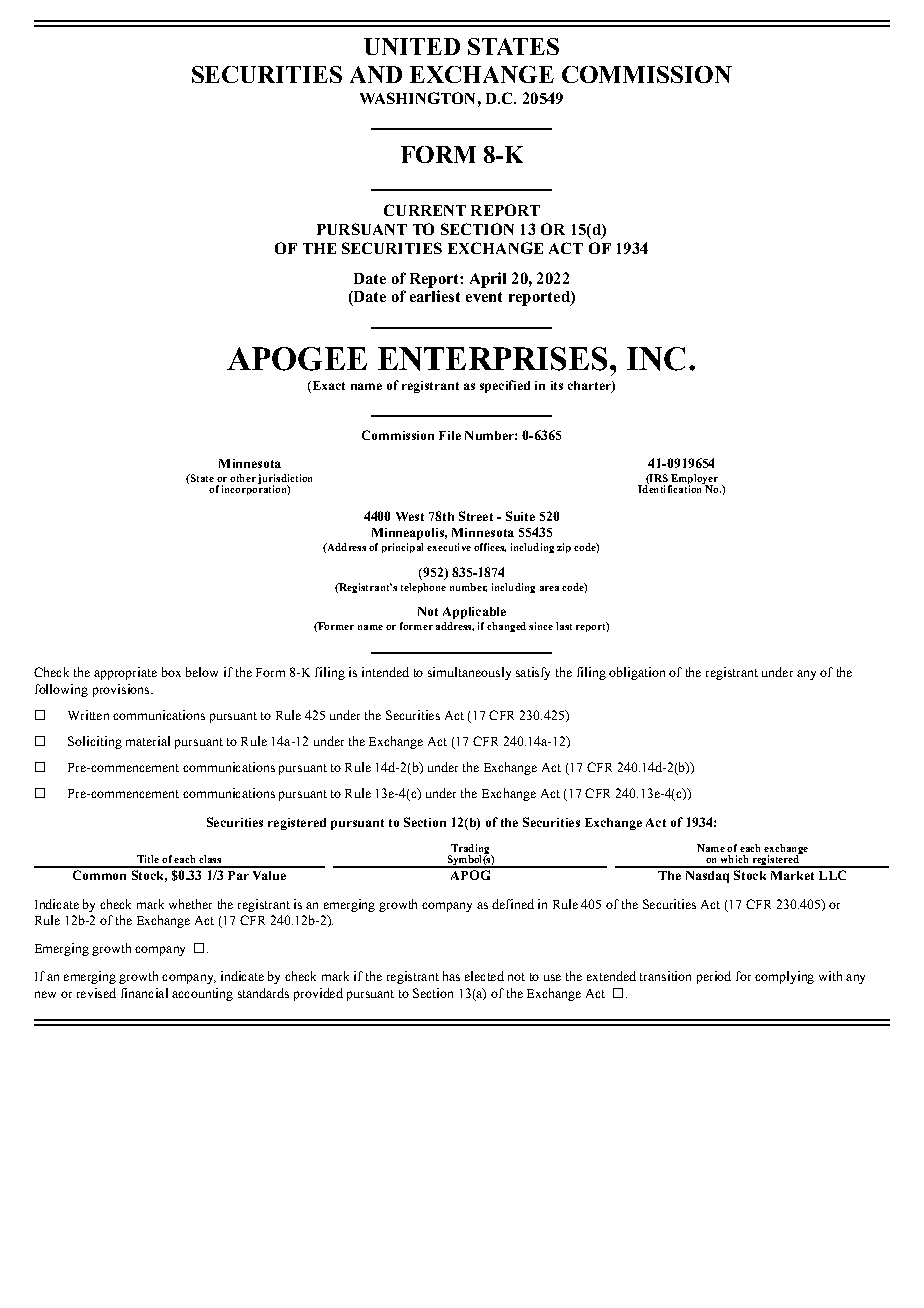 This image has width=924, height=1308. What do you see at coordinates (425, 210) in the image?
I see `CURRENT` at bounding box center [425, 210].
